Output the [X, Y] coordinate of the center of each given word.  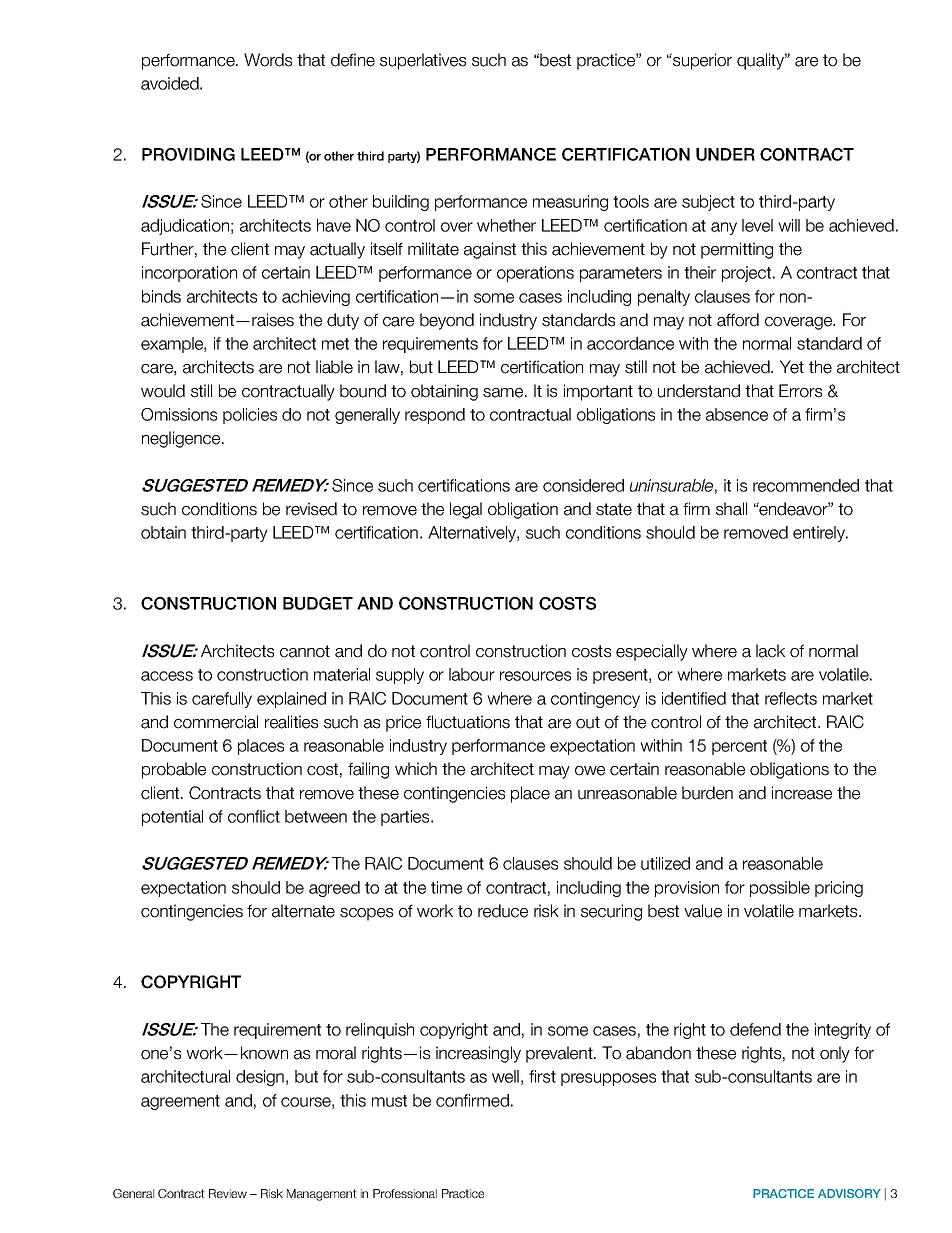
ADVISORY [849, 1193]
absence [737, 414]
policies [250, 416]
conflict [254, 816]
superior [701, 61]
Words [268, 60]
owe [590, 771]
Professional [405, 1193]
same [504, 393]
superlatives [423, 61]
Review [228, 1193]
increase [802, 793]
